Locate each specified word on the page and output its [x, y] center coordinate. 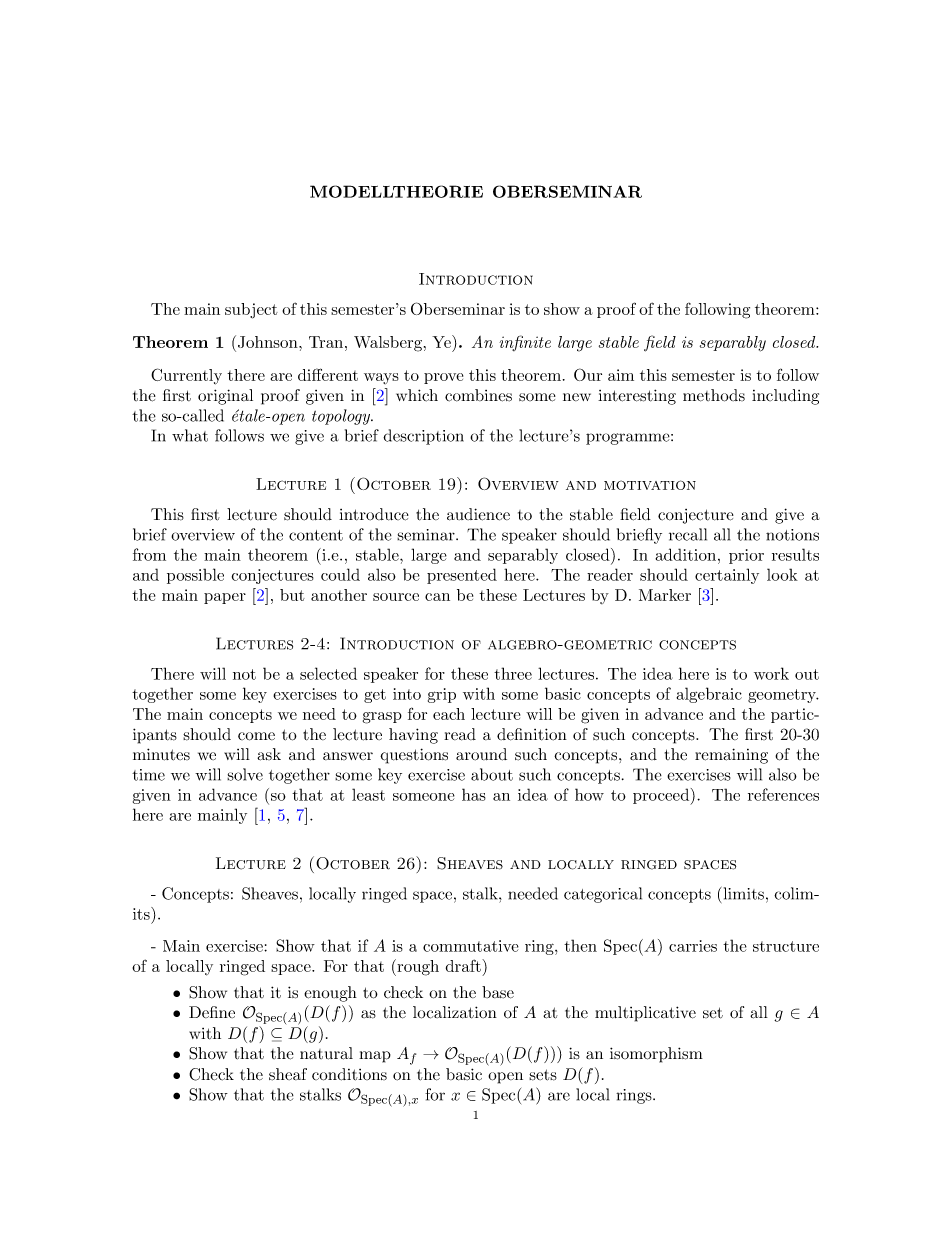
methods [714, 395]
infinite [525, 343]
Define [212, 1012]
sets [543, 1075]
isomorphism [656, 1055]
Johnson [269, 342]
